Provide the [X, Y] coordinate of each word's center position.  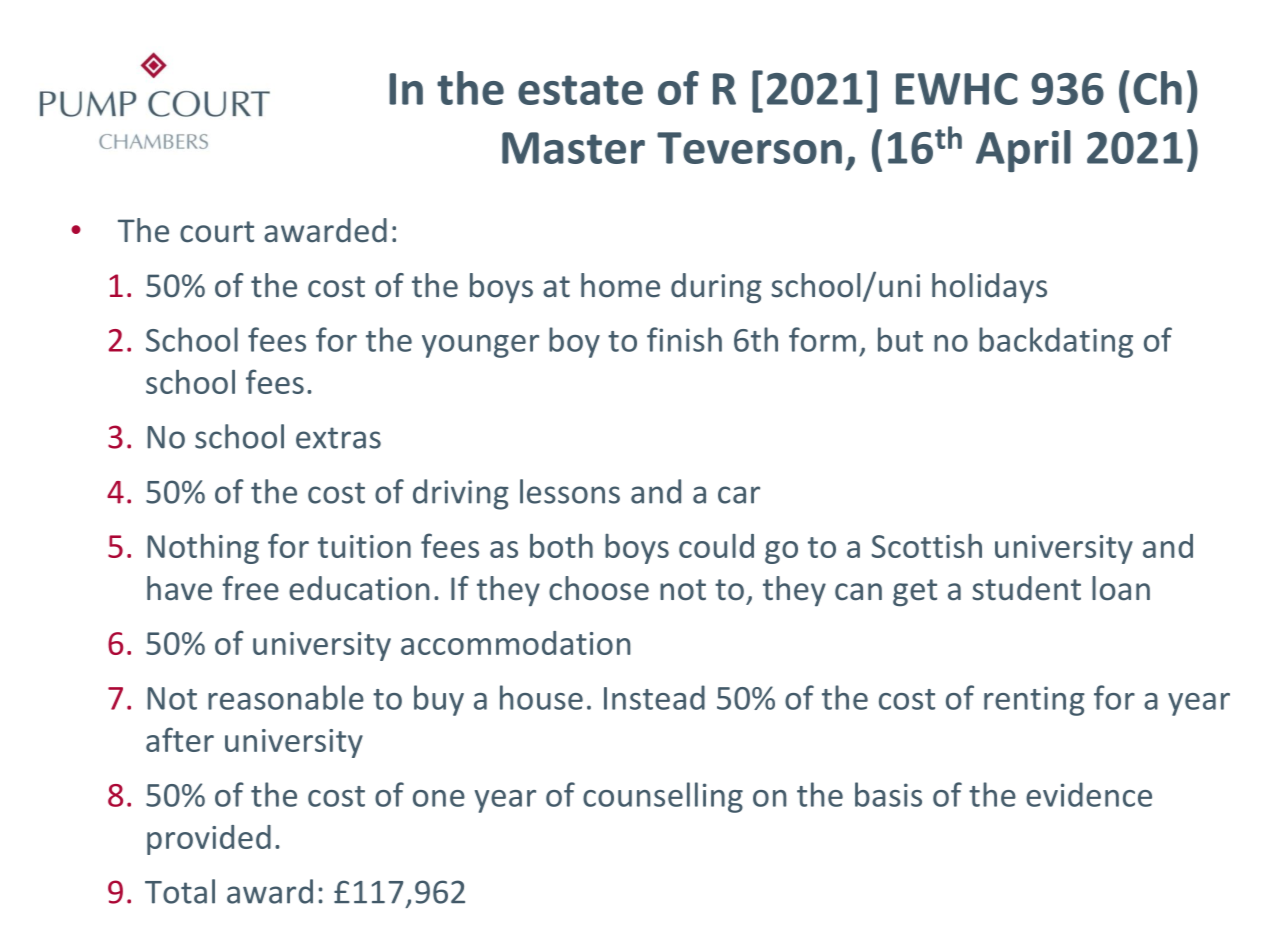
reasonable [286, 697]
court [217, 232]
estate [580, 90]
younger [480, 346]
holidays [989, 288]
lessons [570, 491]
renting [1034, 701]
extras [338, 438]
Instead [654, 697]
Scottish [927, 546]
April [1023, 151]
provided [209, 840]
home [620, 285]
